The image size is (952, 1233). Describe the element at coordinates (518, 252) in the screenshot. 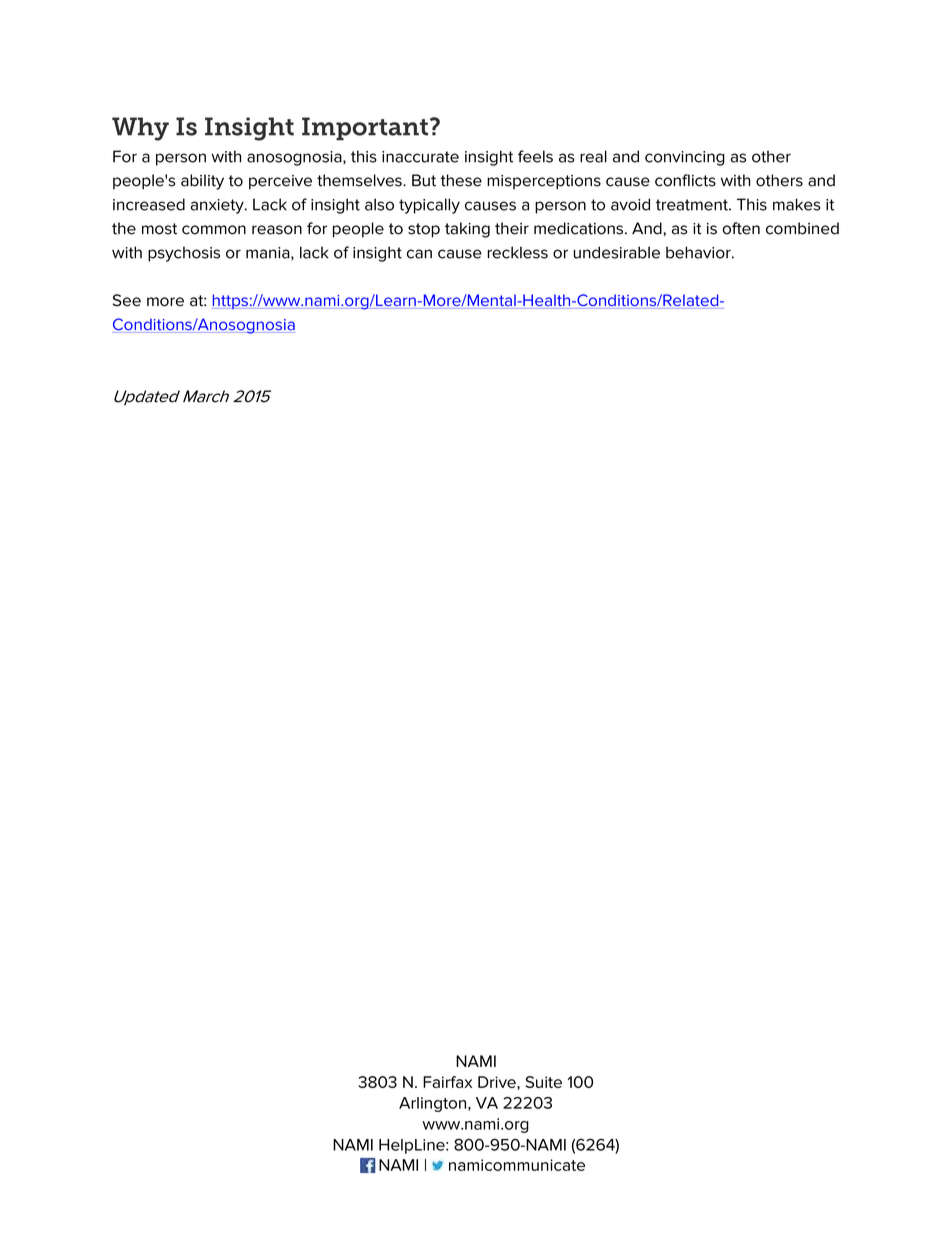

I see `reckless` at that location.
